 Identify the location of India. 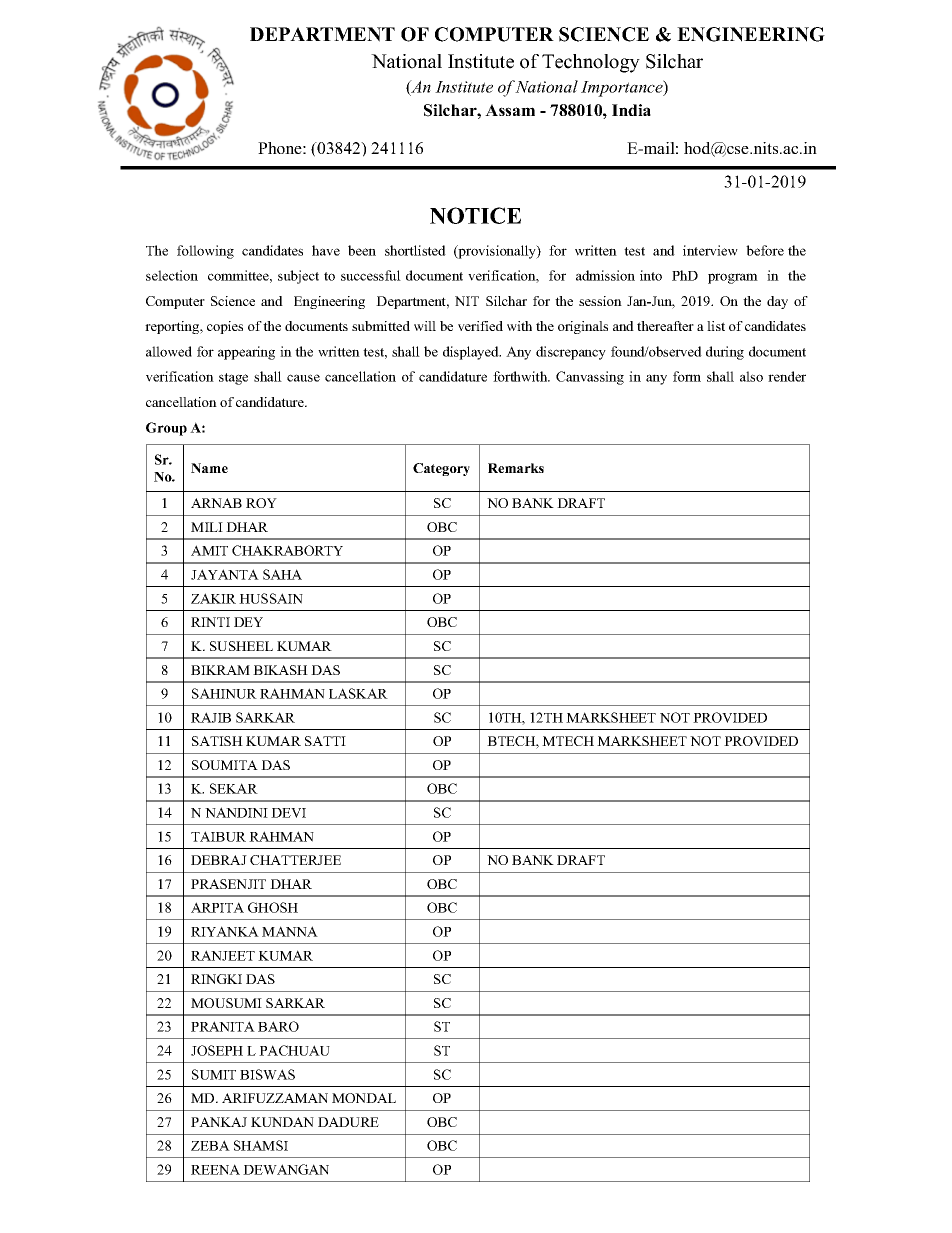
(631, 110).
